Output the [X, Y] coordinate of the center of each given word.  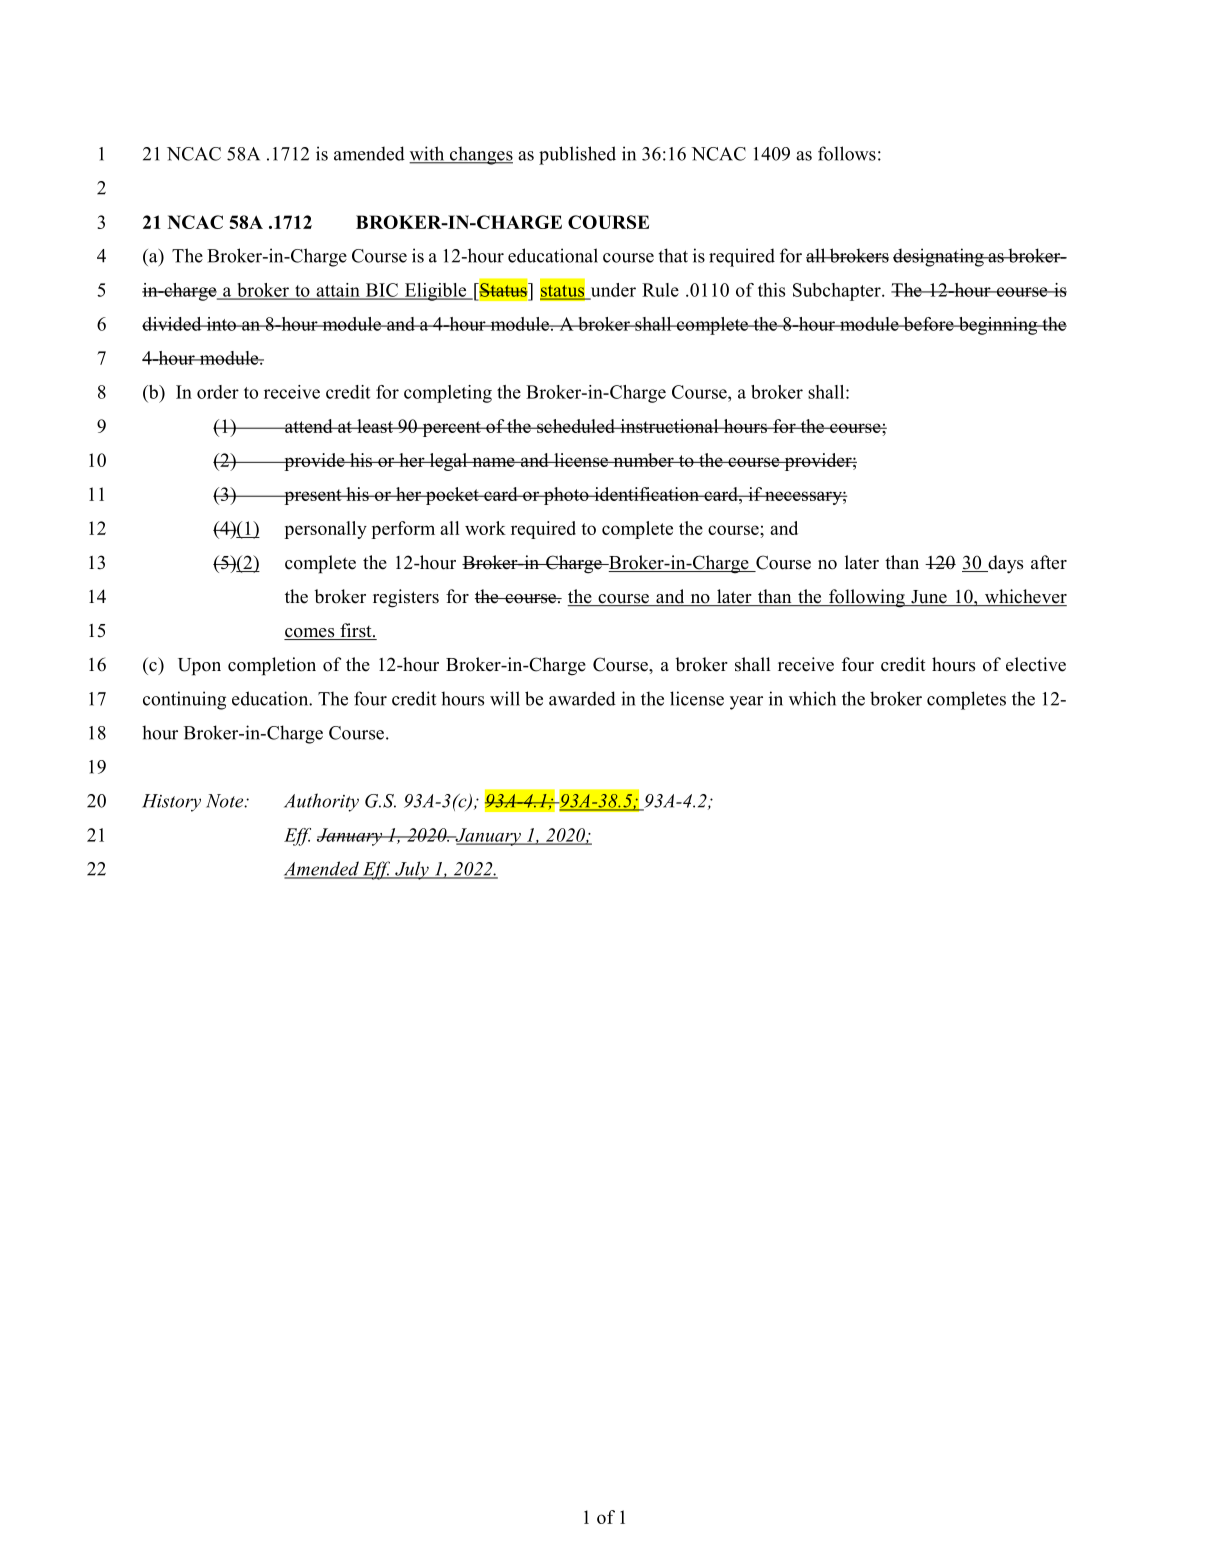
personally [325, 530]
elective [1036, 664]
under [612, 291]
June [929, 598]
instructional [669, 426]
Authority [321, 802]
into [221, 324]
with [428, 154]
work [485, 528]
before [928, 324]
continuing [184, 700]
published [577, 155]
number [643, 460]
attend [309, 426]
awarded [582, 698]
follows [847, 153]
